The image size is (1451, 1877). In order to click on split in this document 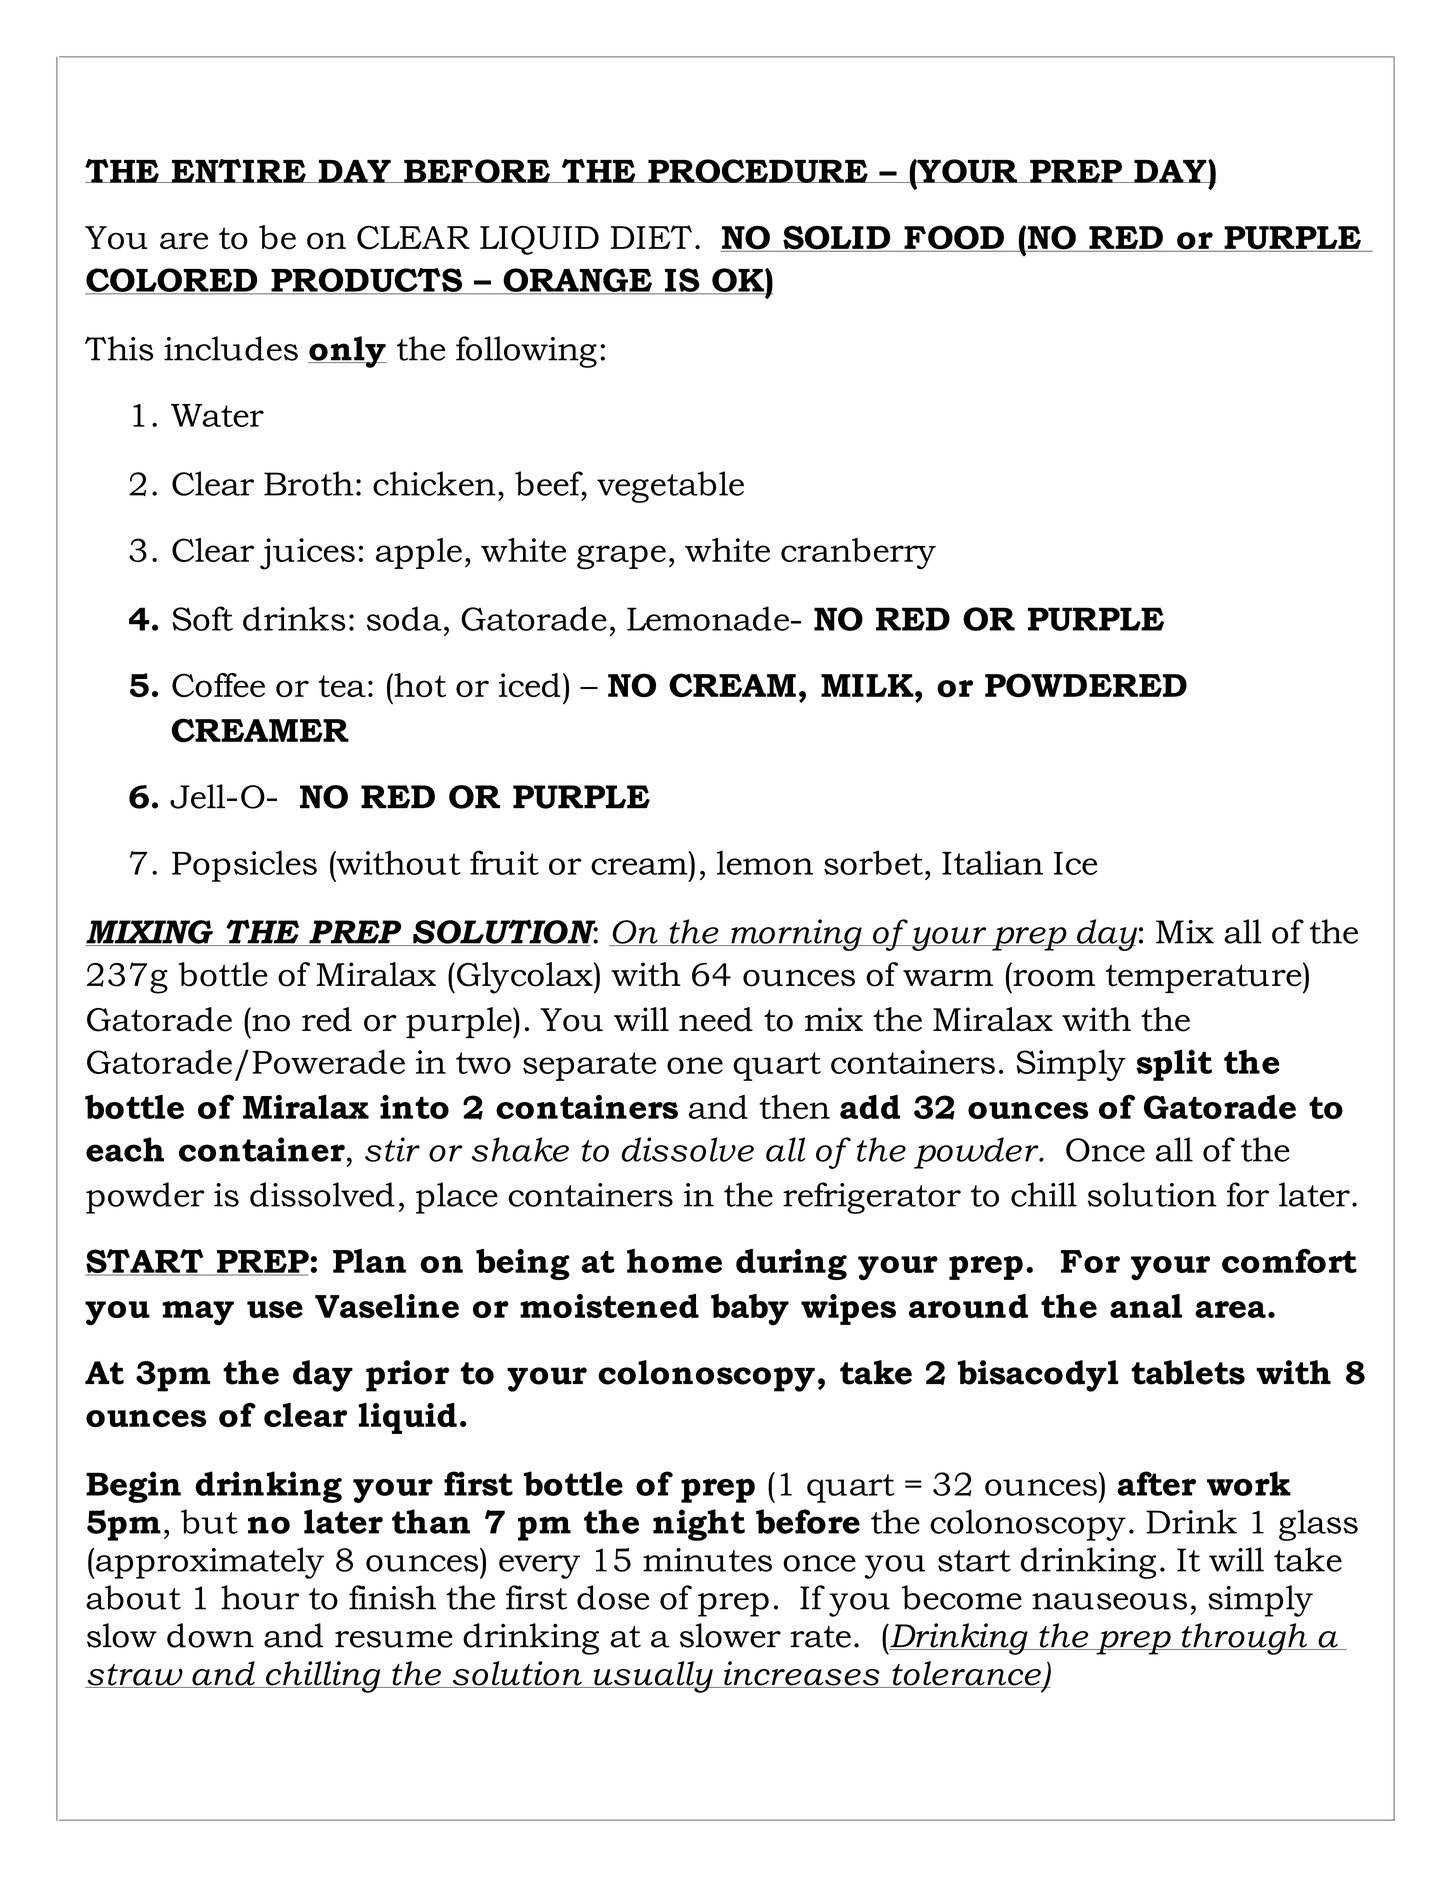, I will do `click(1174, 1065)`.
